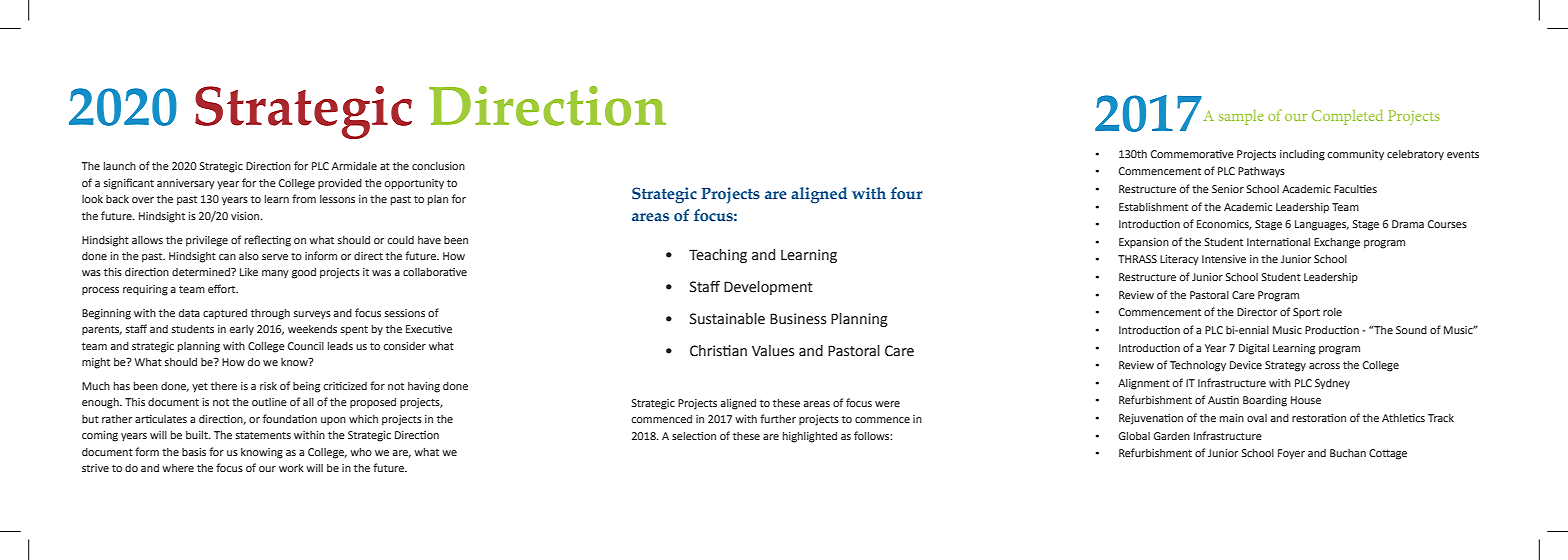 The height and width of the document is (560, 1568). What do you see at coordinates (120, 166) in the document?
I see `launch` at bounding box center [120, 166].
